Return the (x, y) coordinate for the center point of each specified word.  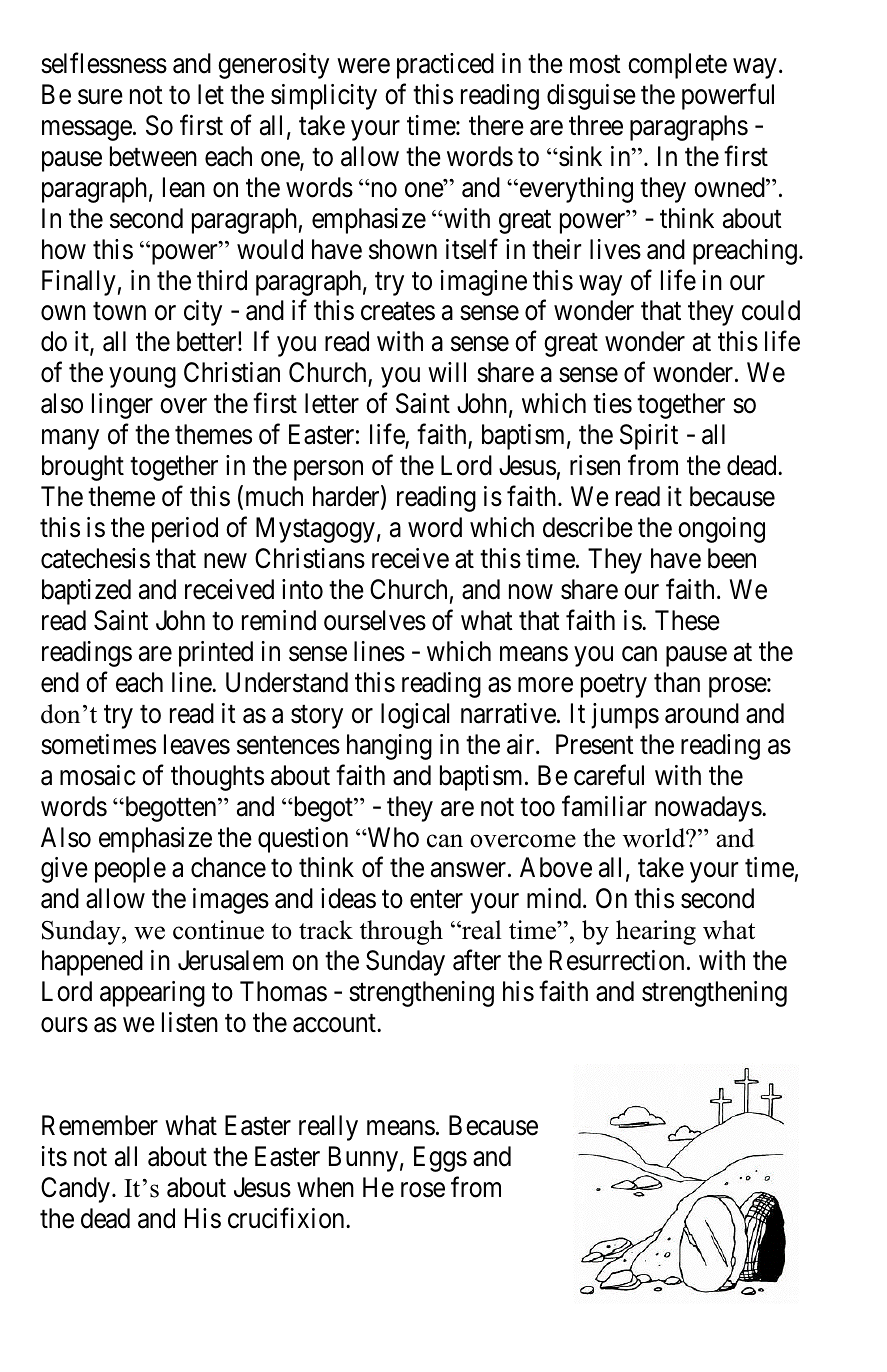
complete (677, 66)
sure (100, 97)
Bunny (363, 1159)
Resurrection (617, 960)
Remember (100, 1125)
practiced (445, 66)
